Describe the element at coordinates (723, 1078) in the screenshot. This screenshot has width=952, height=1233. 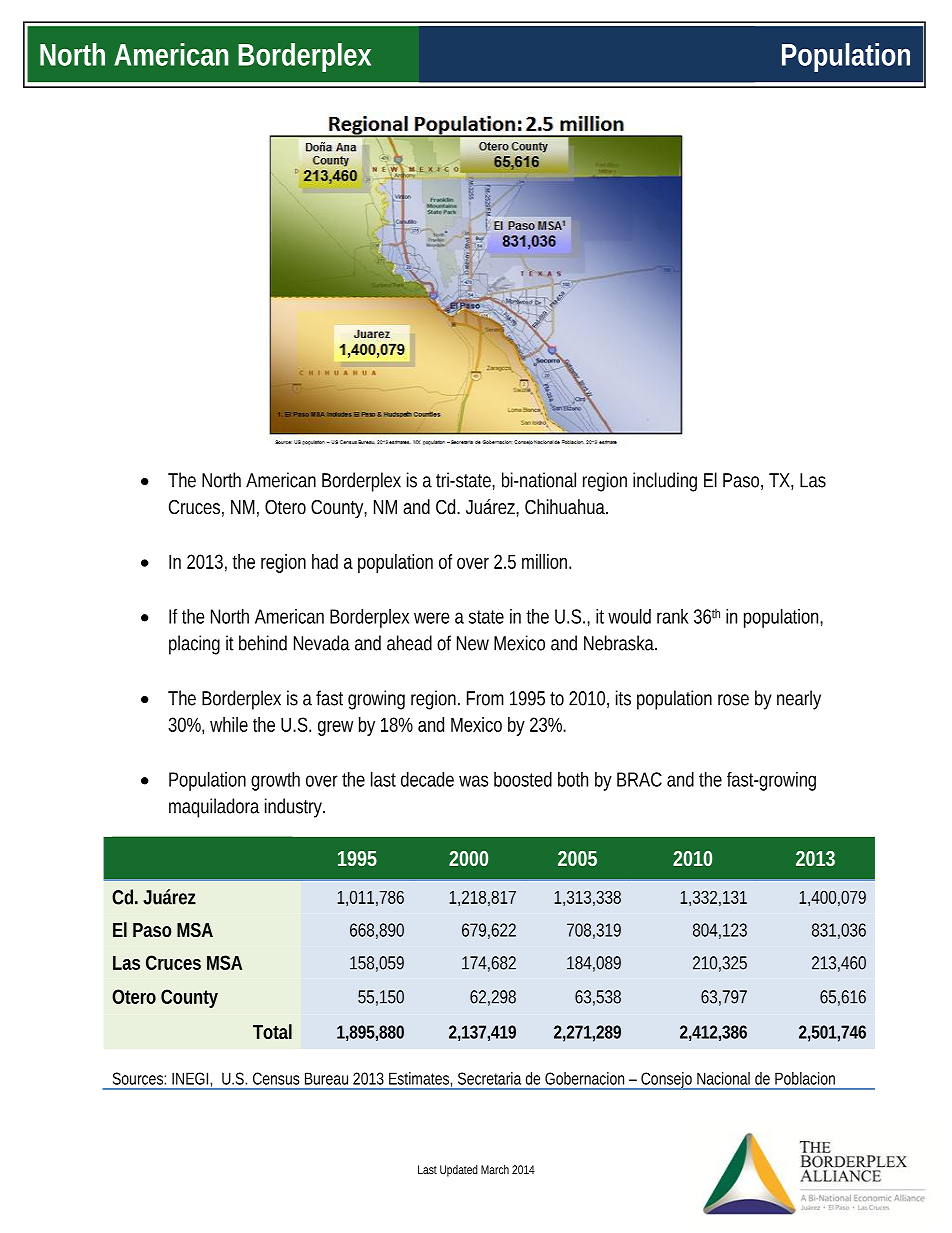
I see `Nacional` at that location.
